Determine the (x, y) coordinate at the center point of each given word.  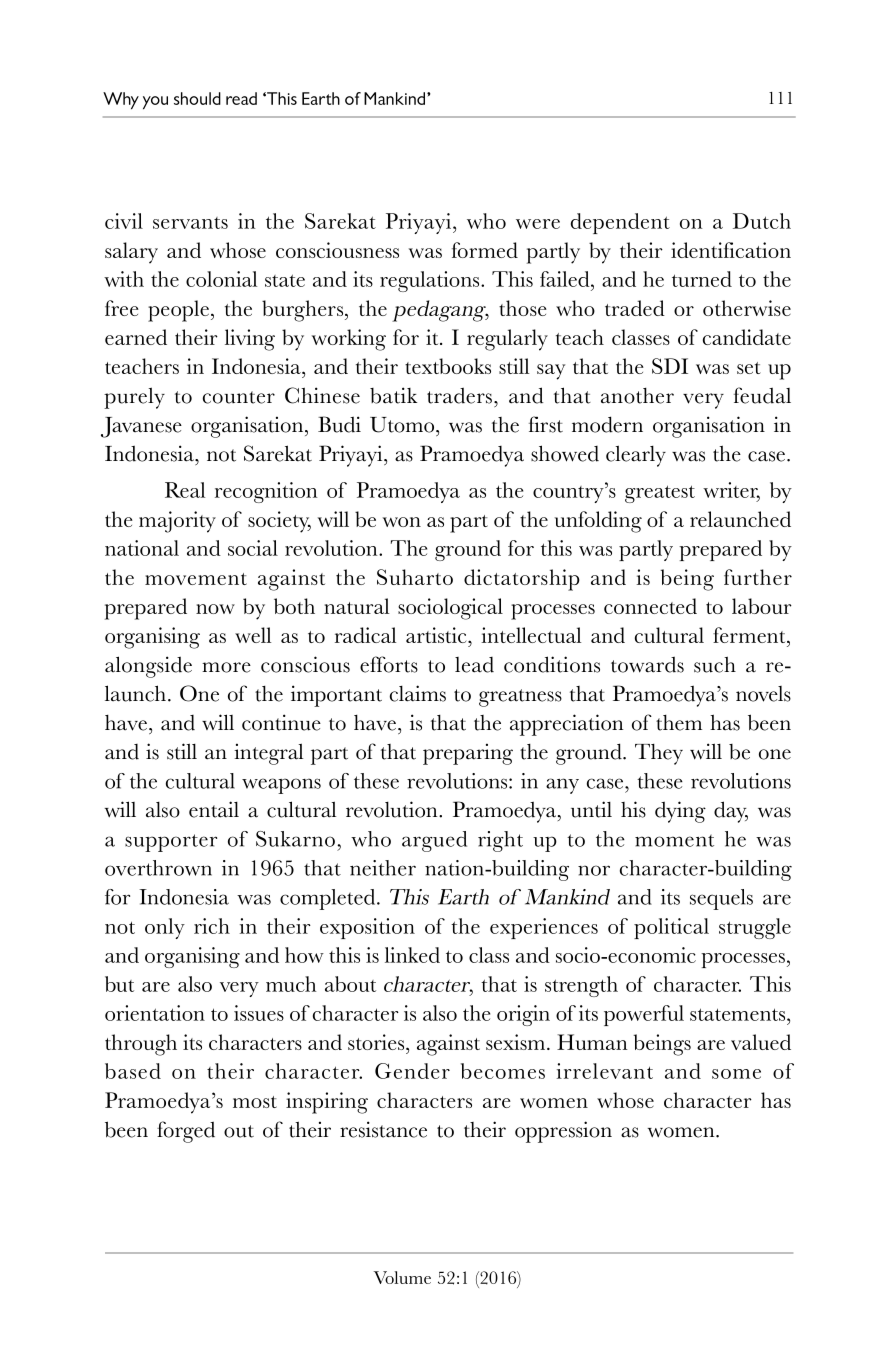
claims (418, 693)
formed (485, 250)
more (226, 667)
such (715, 664)
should (197, 98)
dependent (620, 223)
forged (186, 1132)
